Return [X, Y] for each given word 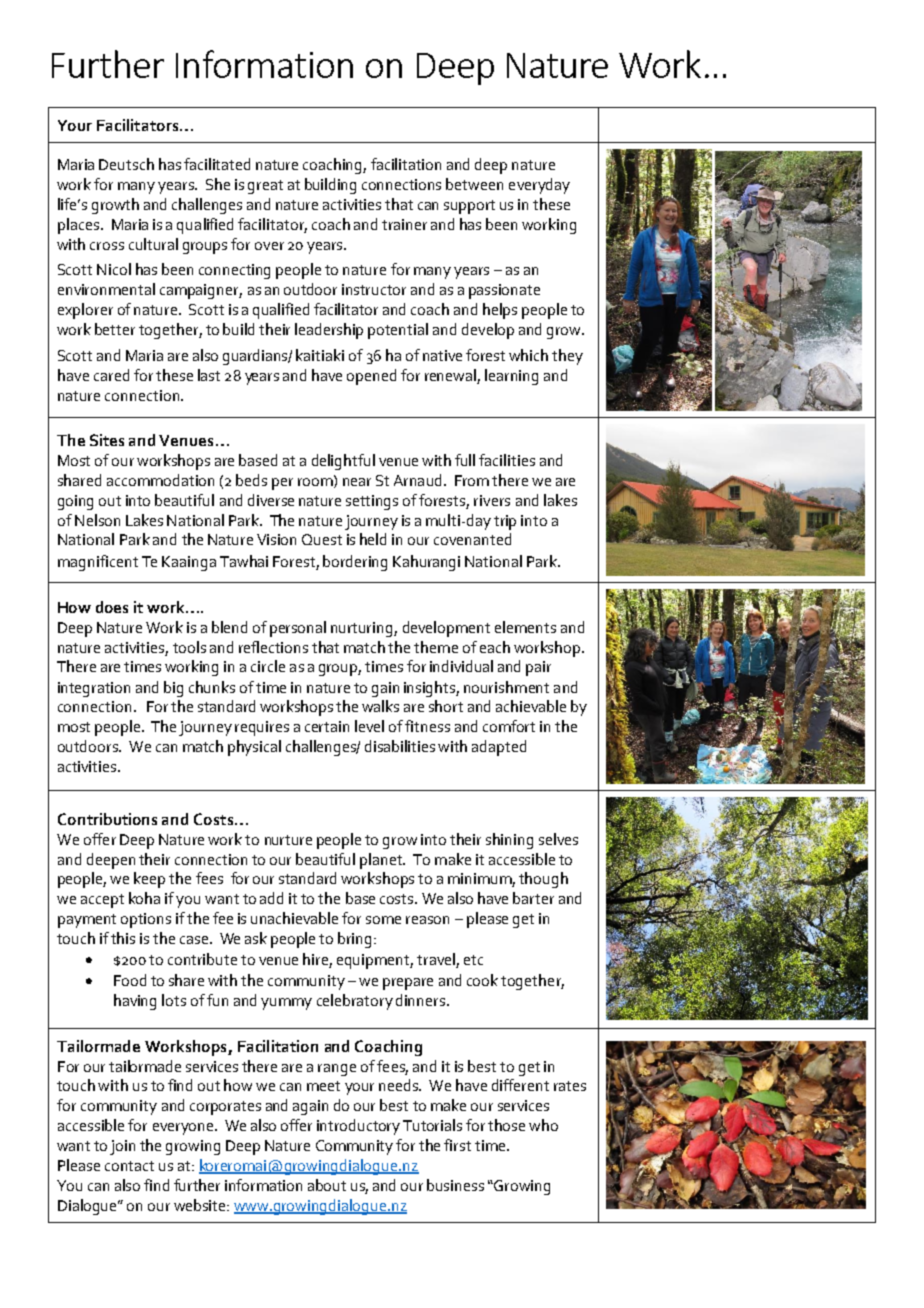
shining [509, 841]
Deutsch [126, 164]
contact [129, 1166]
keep [149, 880]
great [265, 187]
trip [505, 522]
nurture [288, 840]
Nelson [97, 520]
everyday [539, 186]
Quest [322, 539]
